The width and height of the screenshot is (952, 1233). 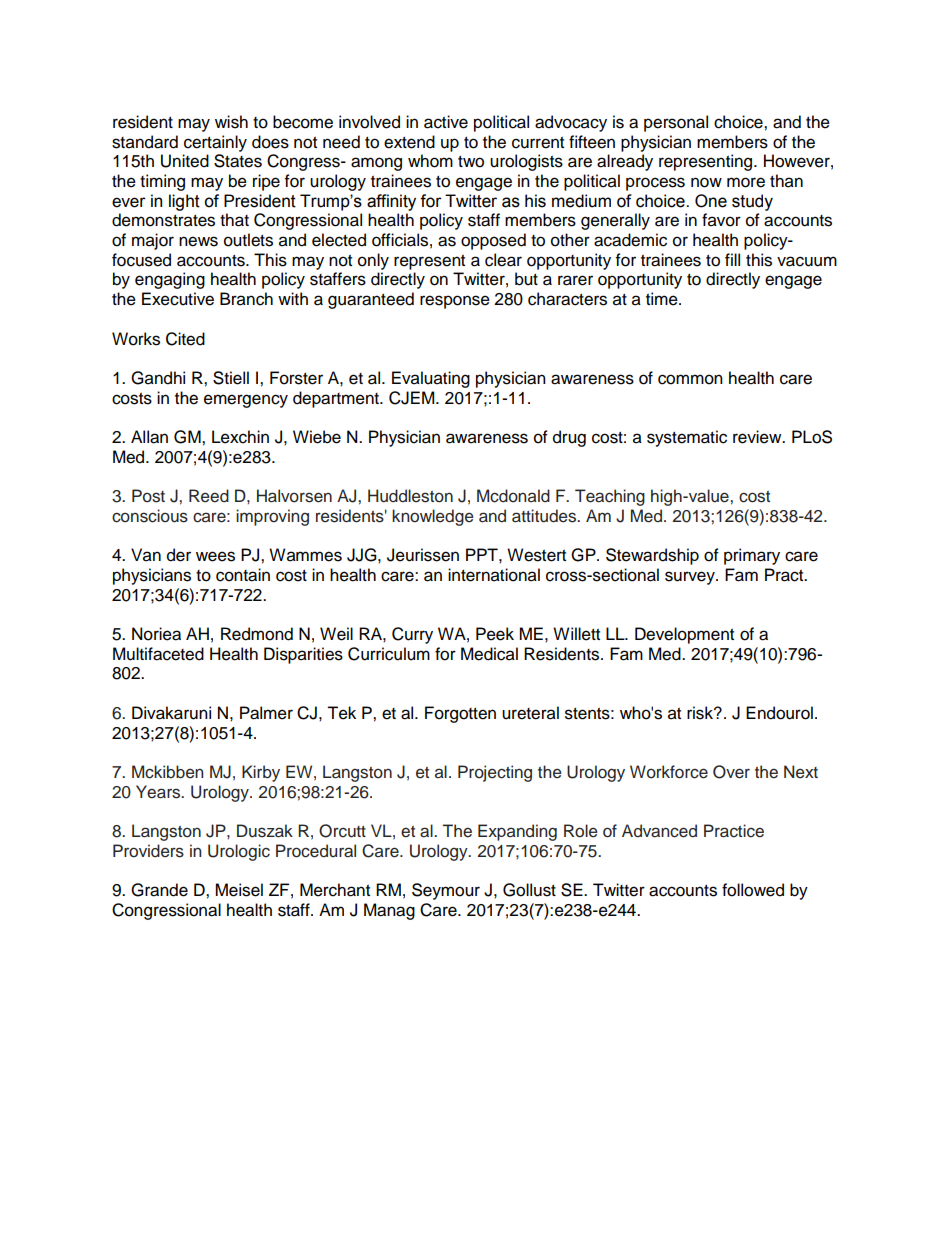 I want to click on personal, so click(x=676, y=123).
